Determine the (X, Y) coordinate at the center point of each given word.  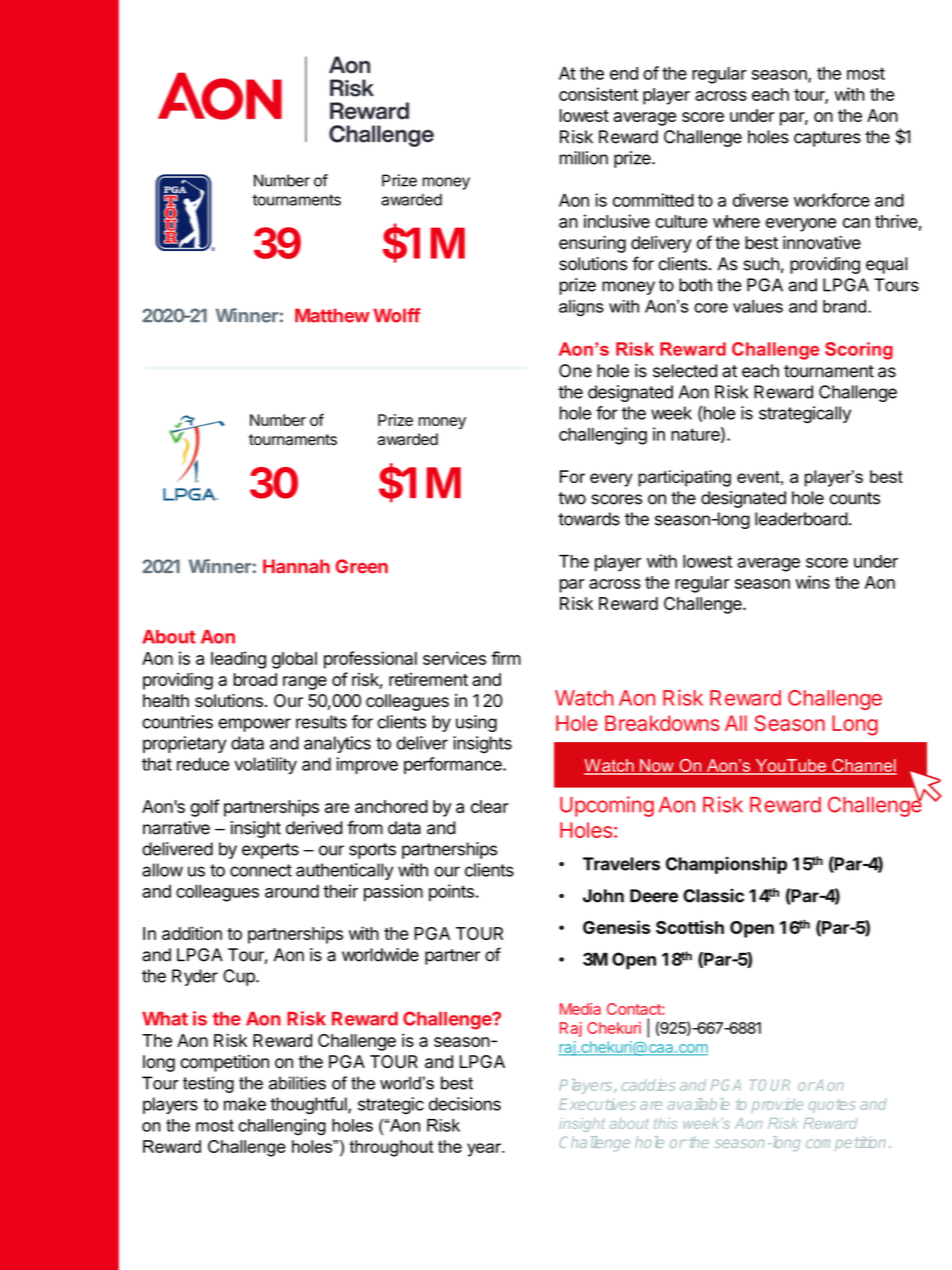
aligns (581, 308)
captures (827, 139)
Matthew (332, 315)
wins (812, 582)
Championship (726, 865)
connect (261, 870)
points (451, 893)
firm (506, 658)
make (245, 1104)
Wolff (397, 315)
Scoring (859, 351)
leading (238, 660)
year (485, 1150)
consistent (598, 94)
